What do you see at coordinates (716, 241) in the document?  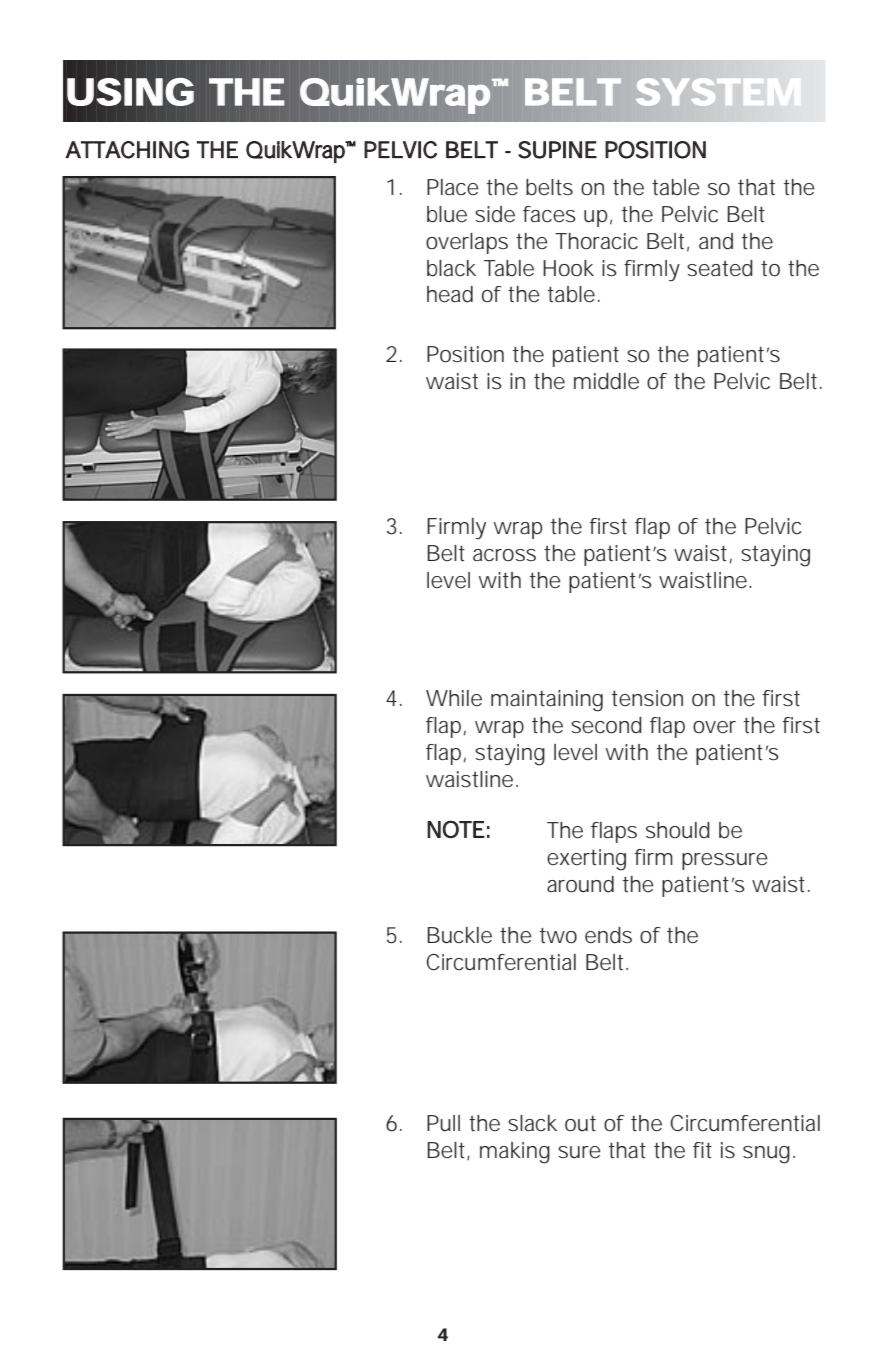 I see `and` at bounding box center [716, 241].
